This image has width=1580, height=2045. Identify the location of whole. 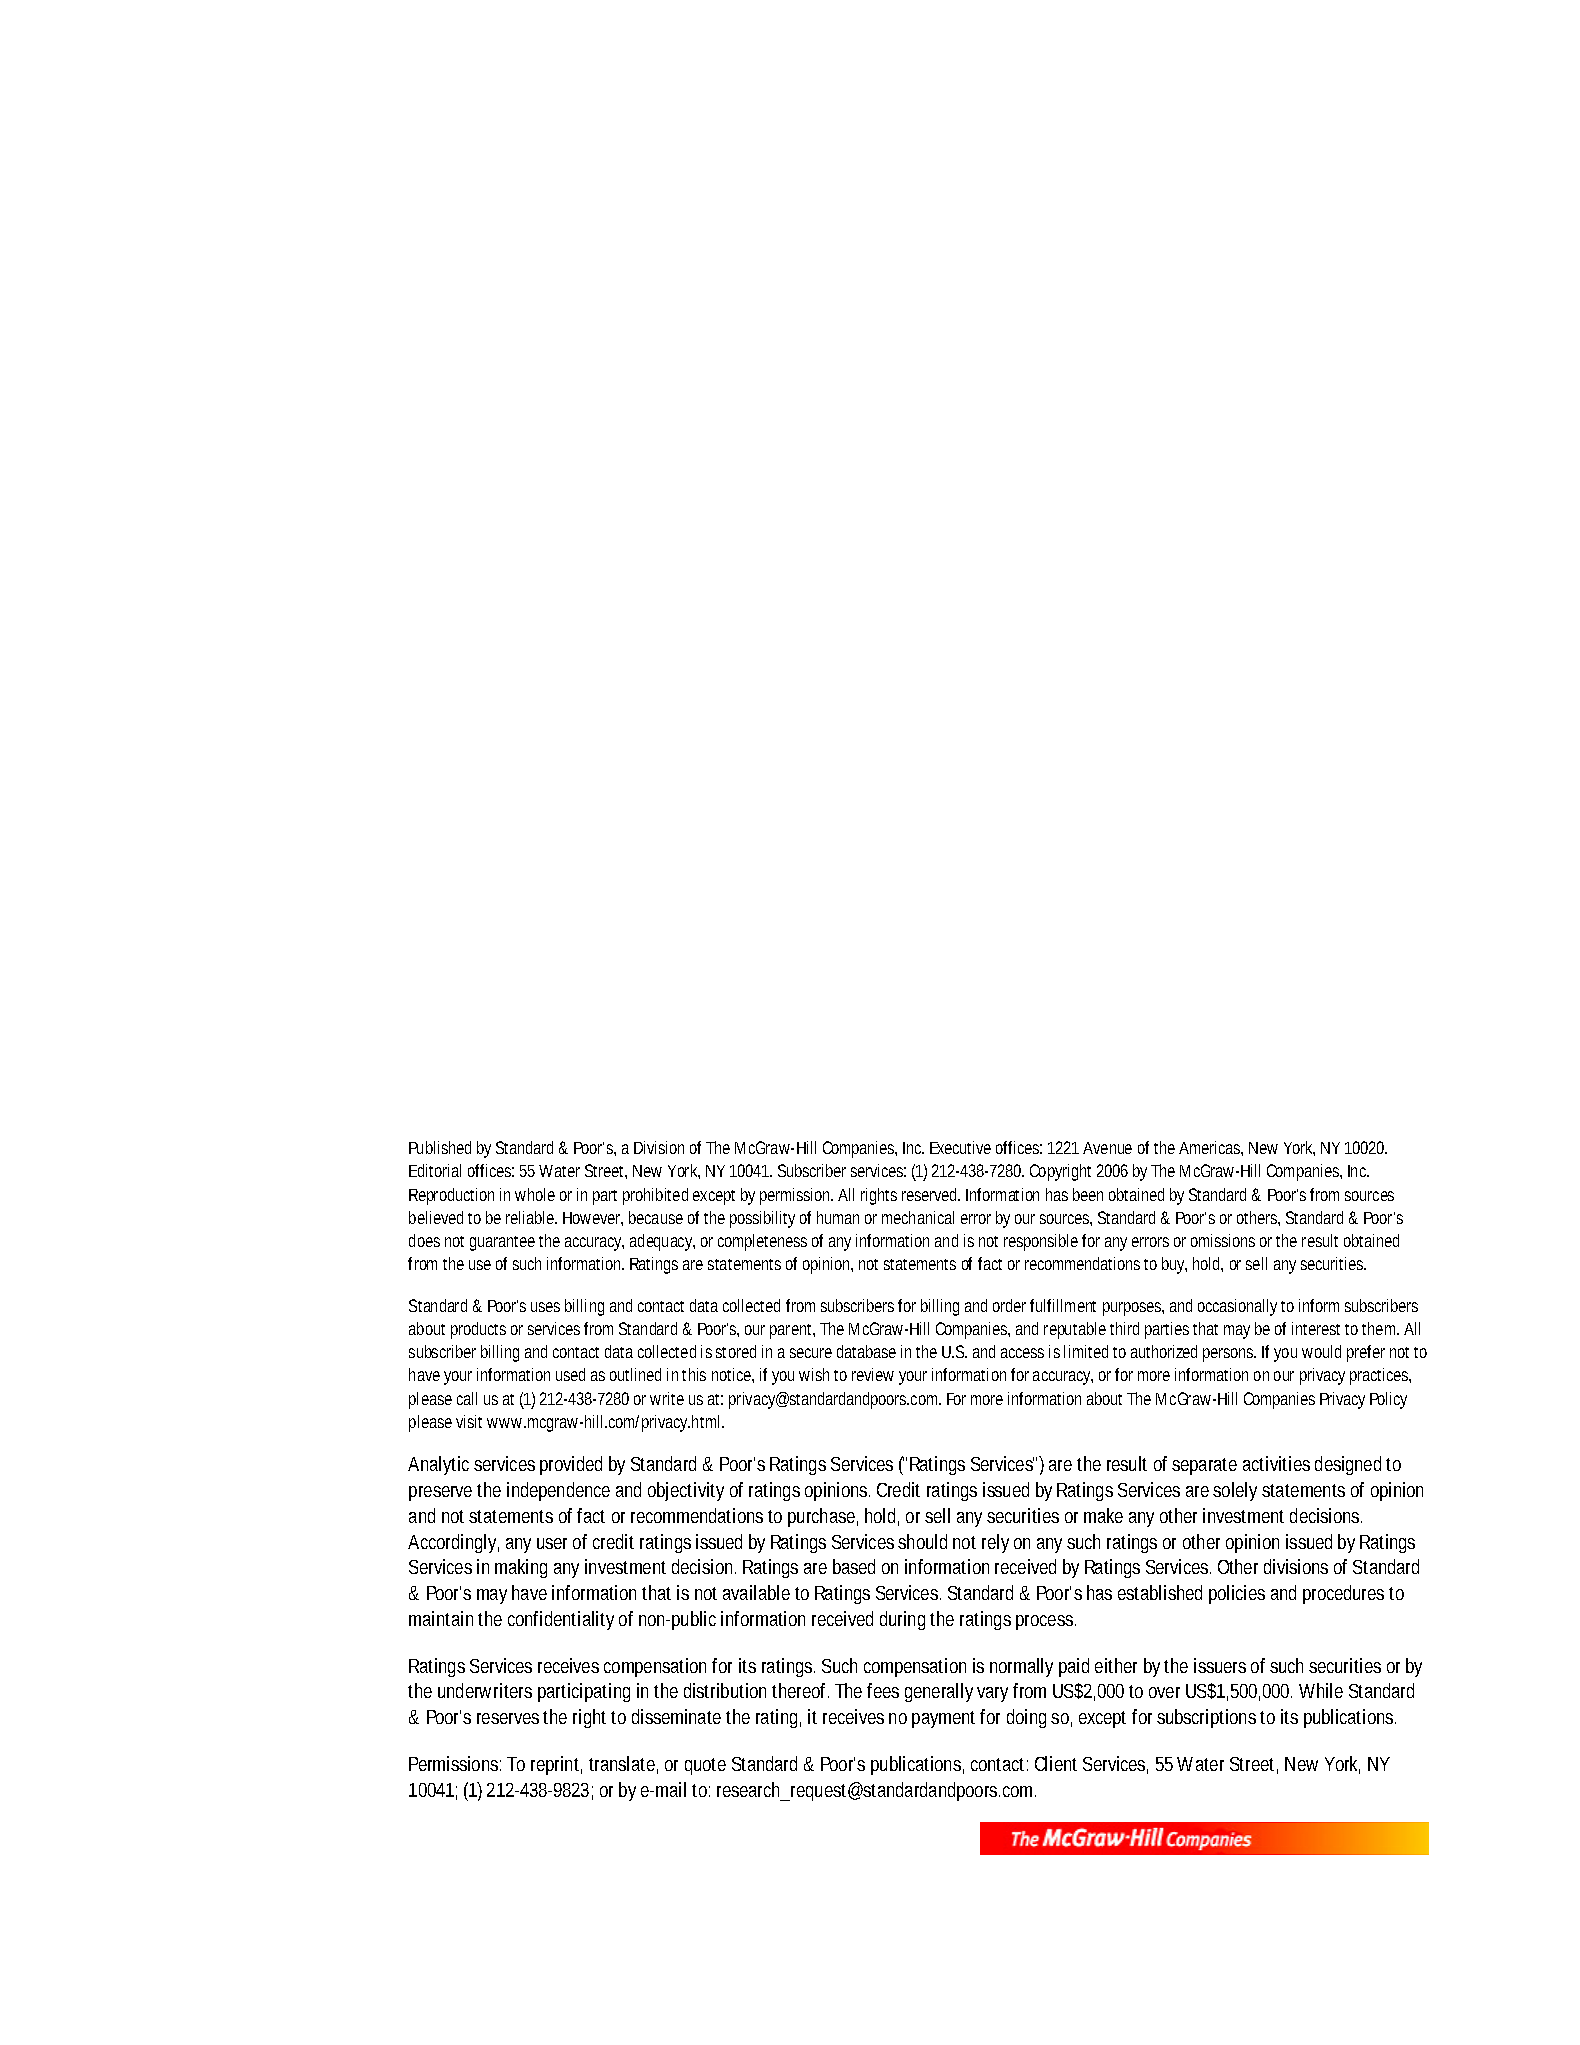
(535, 1194).
